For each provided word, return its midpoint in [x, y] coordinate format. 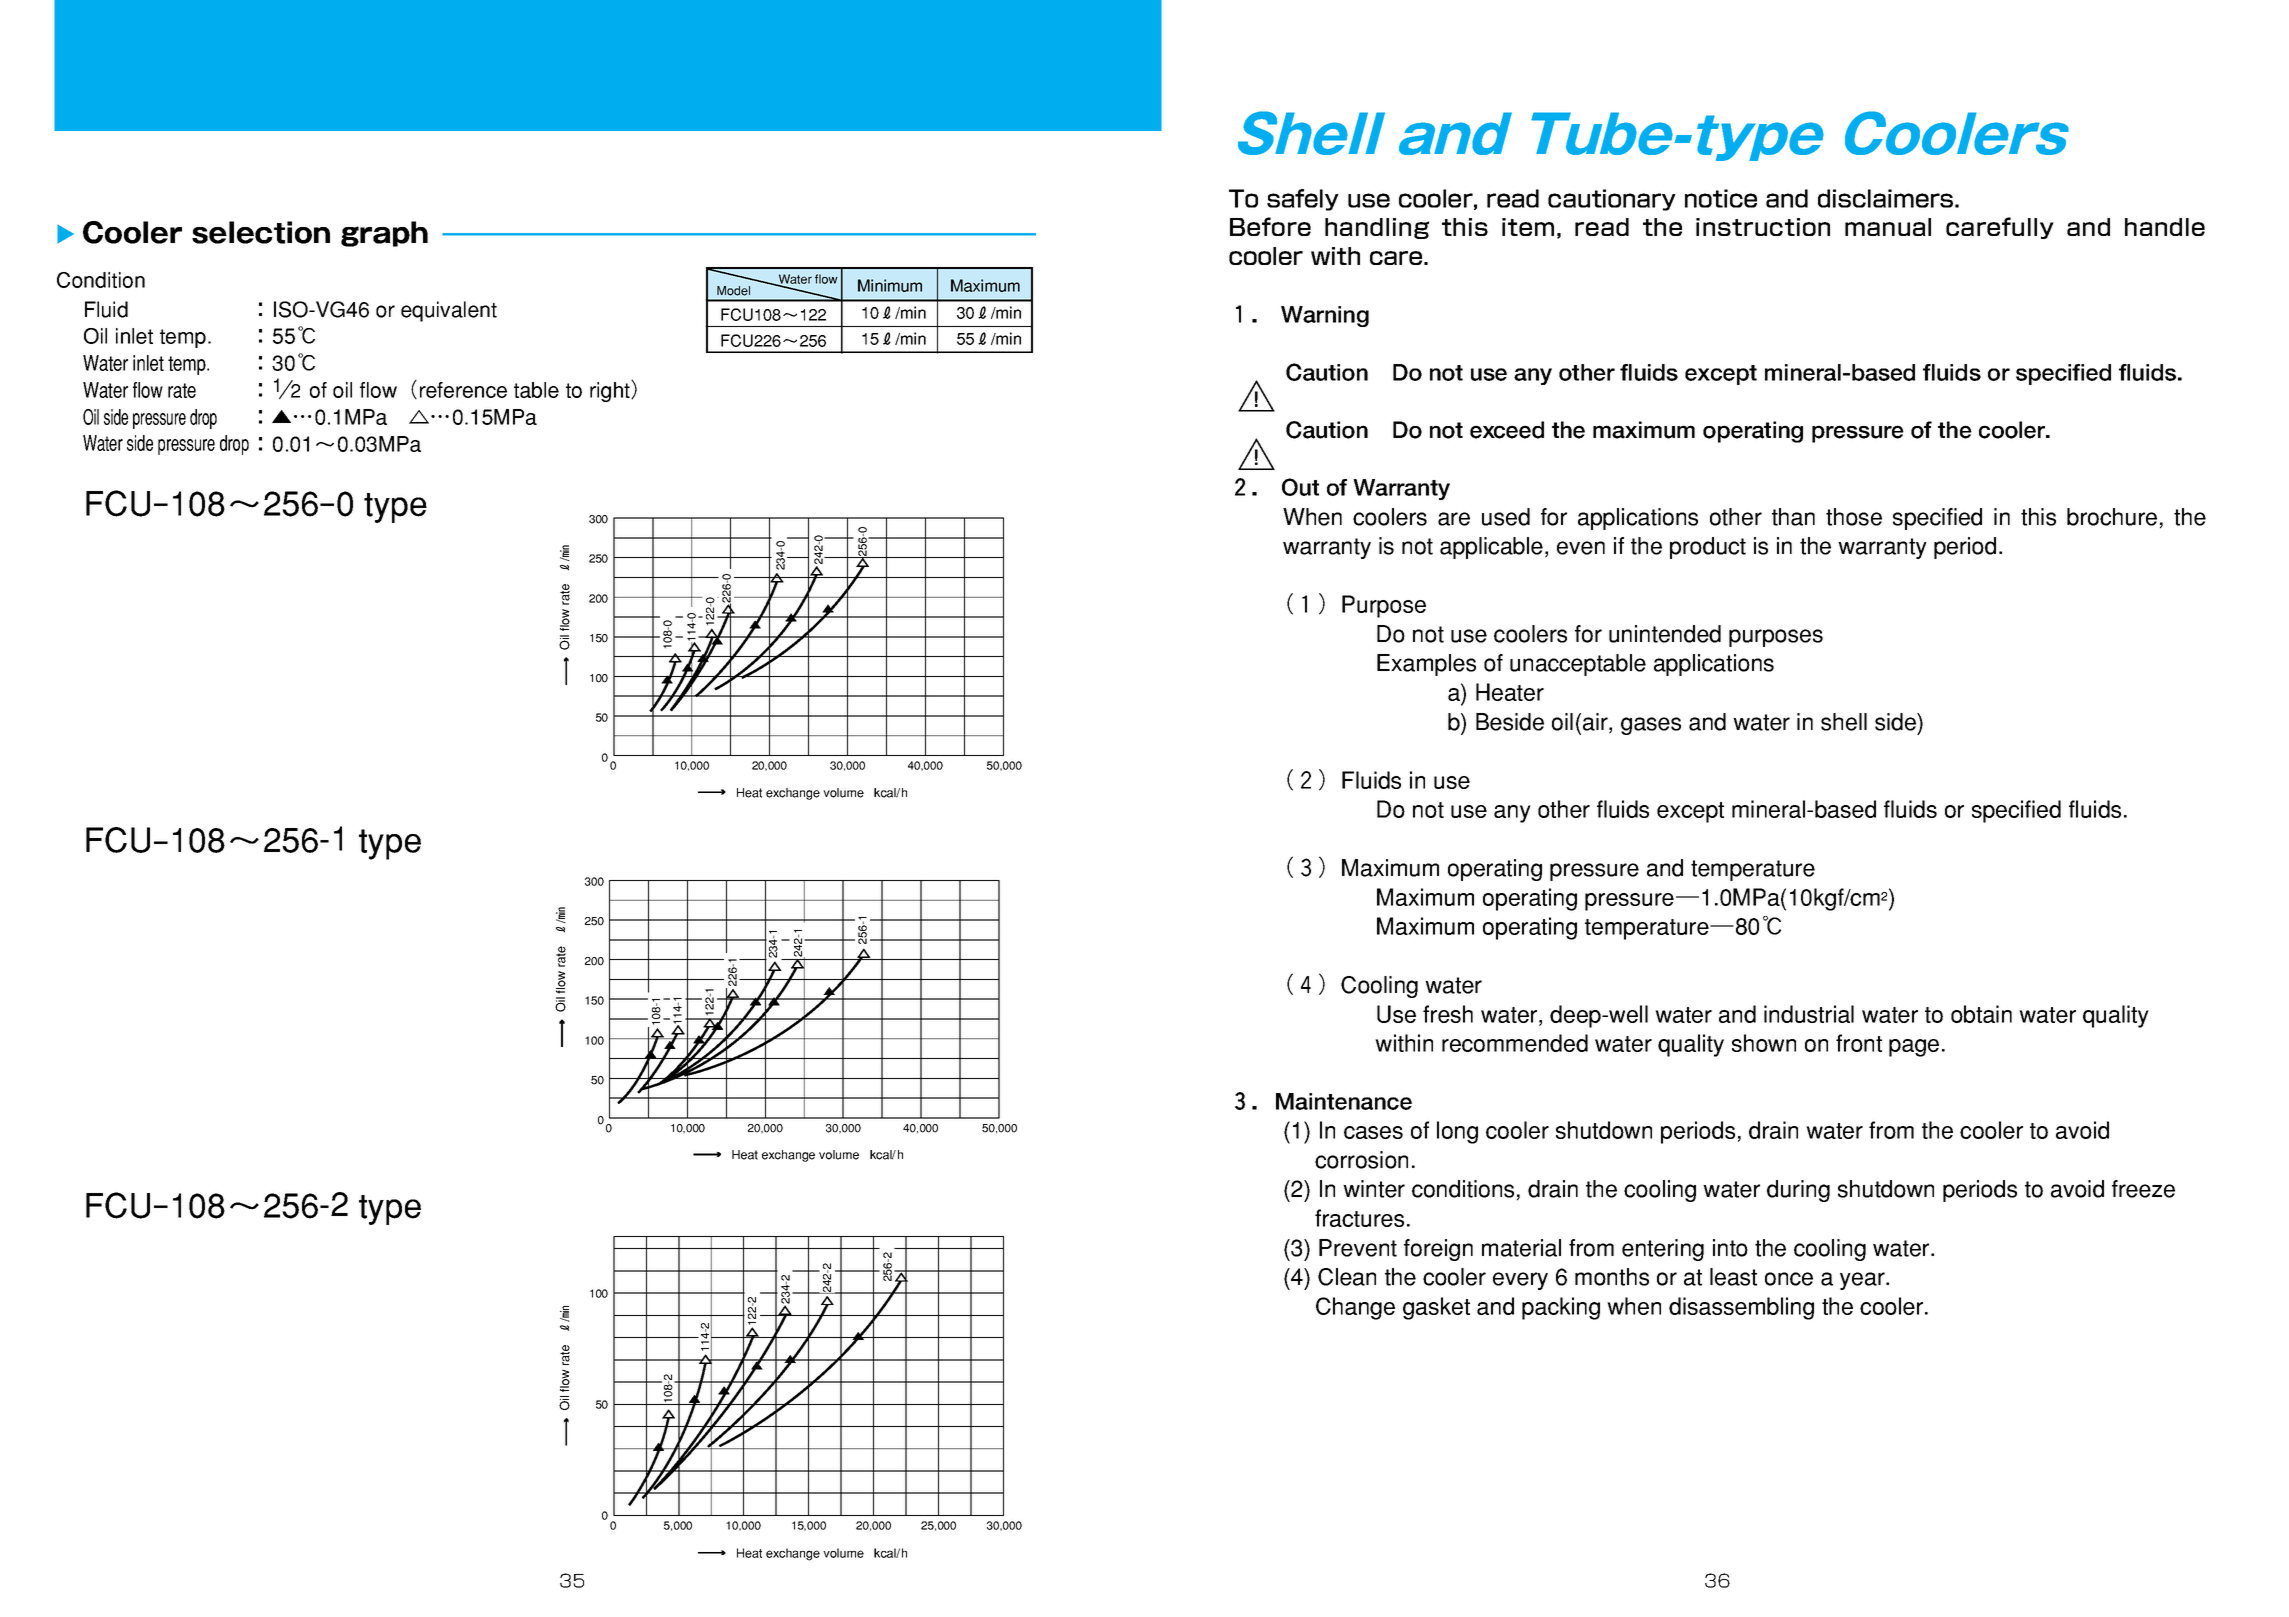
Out [1300, 487]
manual [1888, 227]
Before [1270, 226]
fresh [1448, 1014]
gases [1651, 726]
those [1854, 517]
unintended [1665, 634]
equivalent [449, 311]
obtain [1981, 1014]
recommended [1515, 1043]
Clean [1347, 1277]
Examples [1426, 665]
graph [384, 234]
